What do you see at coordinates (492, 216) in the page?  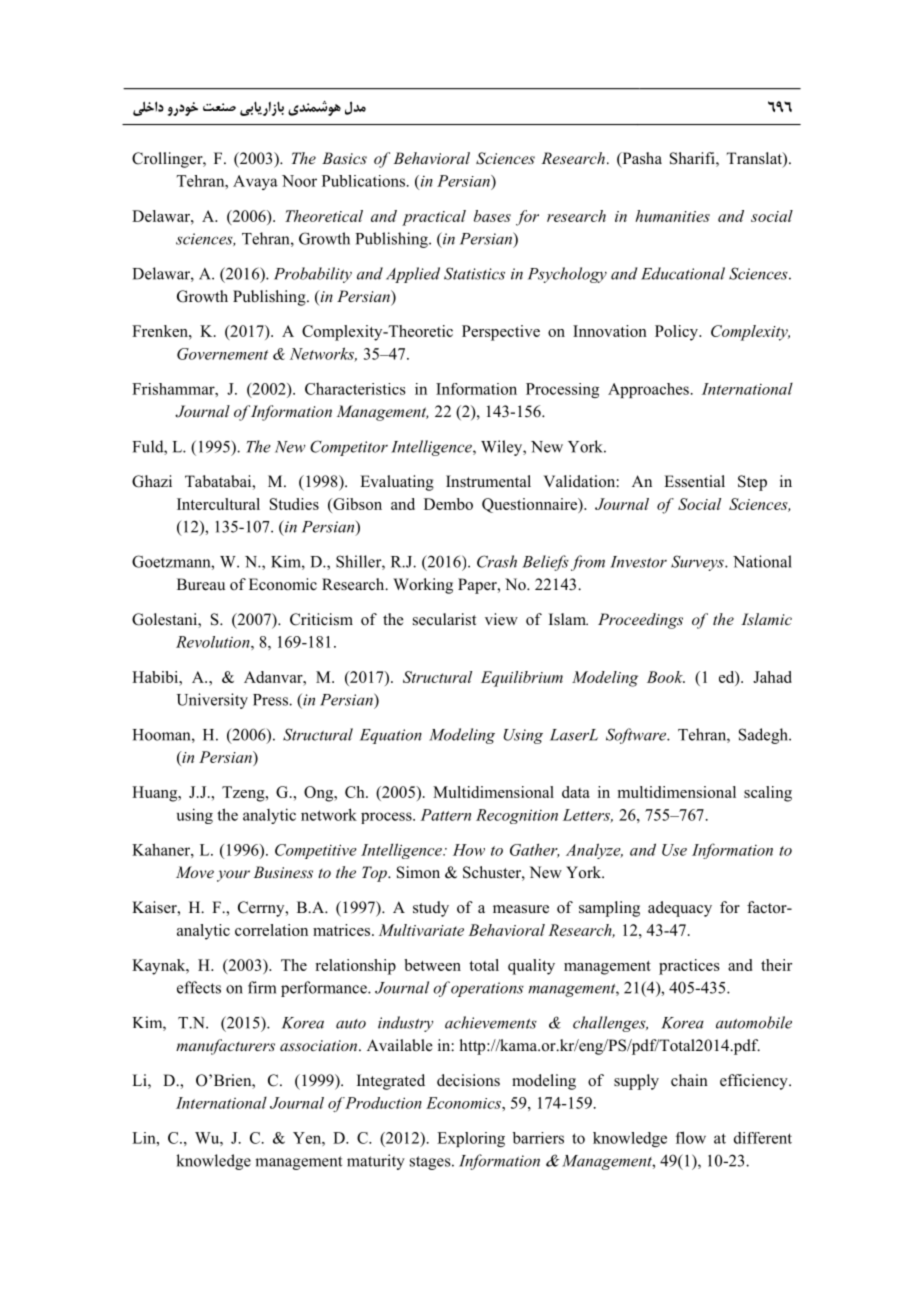 I see `bases` at bounding box center [492, 216].
